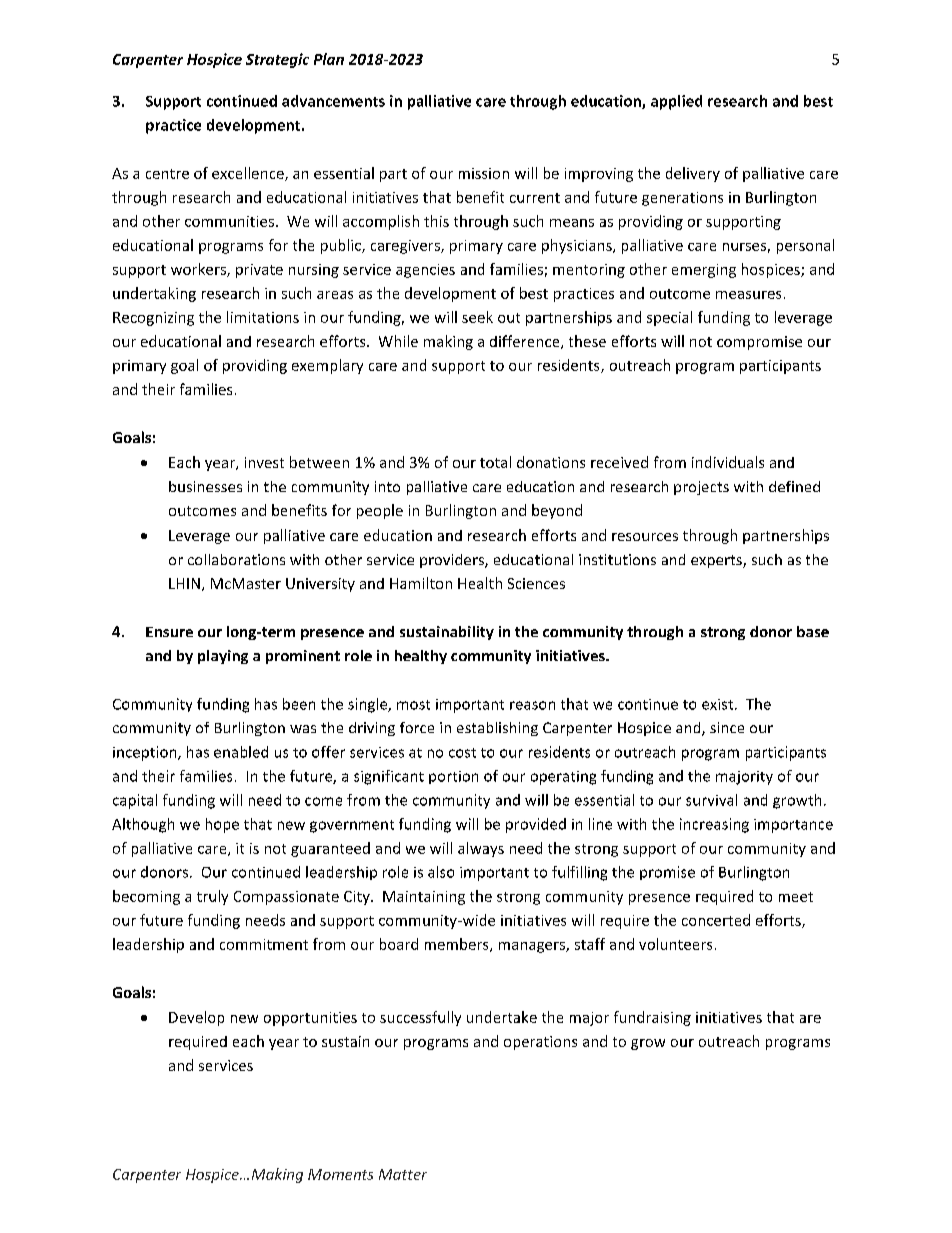 The width and height of the document is (952, 1233). What do you see at coordinates (717, 561) in the document?
I see `experts` at bounding box center [717, 561].
